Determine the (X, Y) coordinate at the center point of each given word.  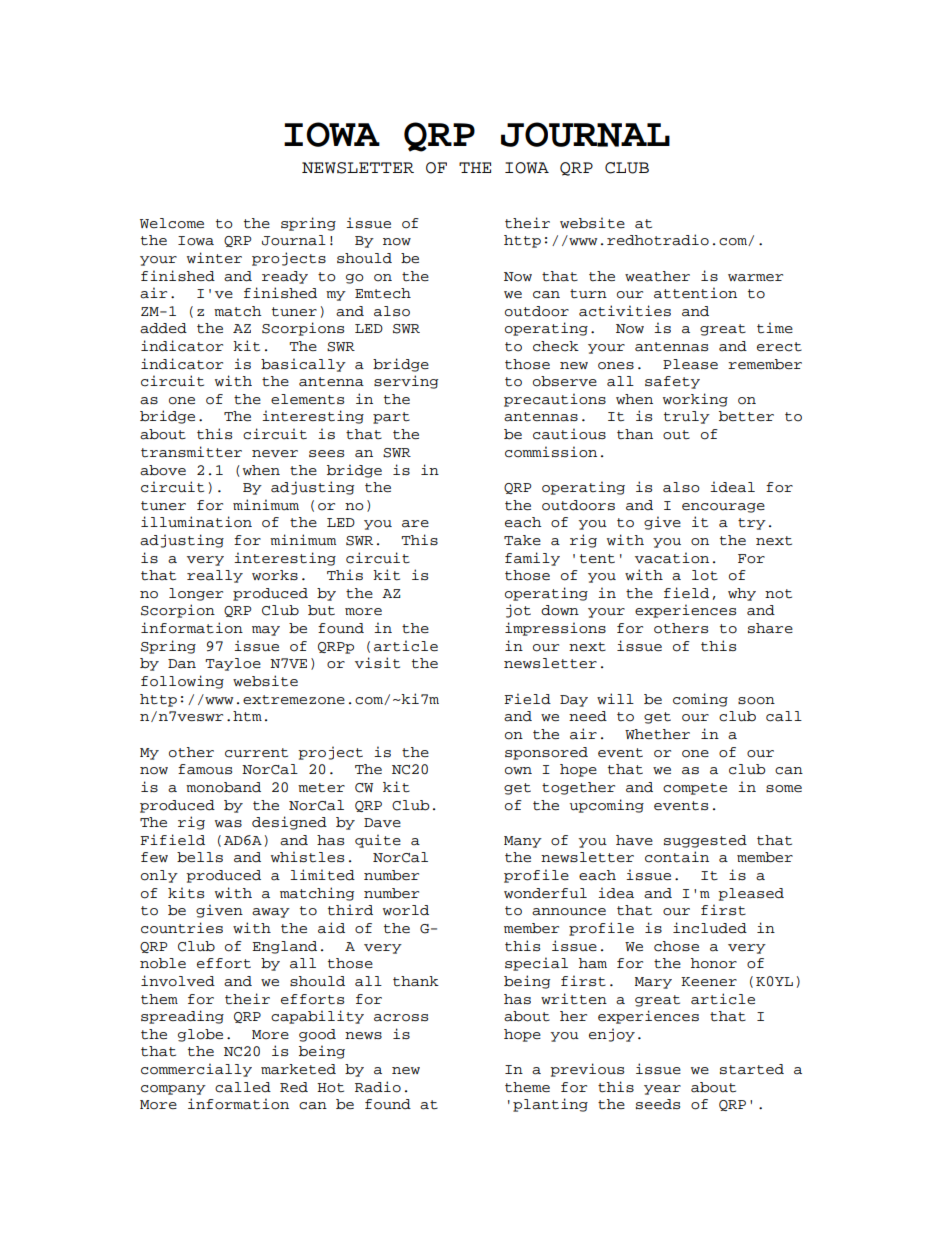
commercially (196, 1070)
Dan (182, 664)
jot (518, 611)
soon (756, 701)
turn (588, 294)
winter (214, 258)
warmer (755, 278)
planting (550, 1105)
